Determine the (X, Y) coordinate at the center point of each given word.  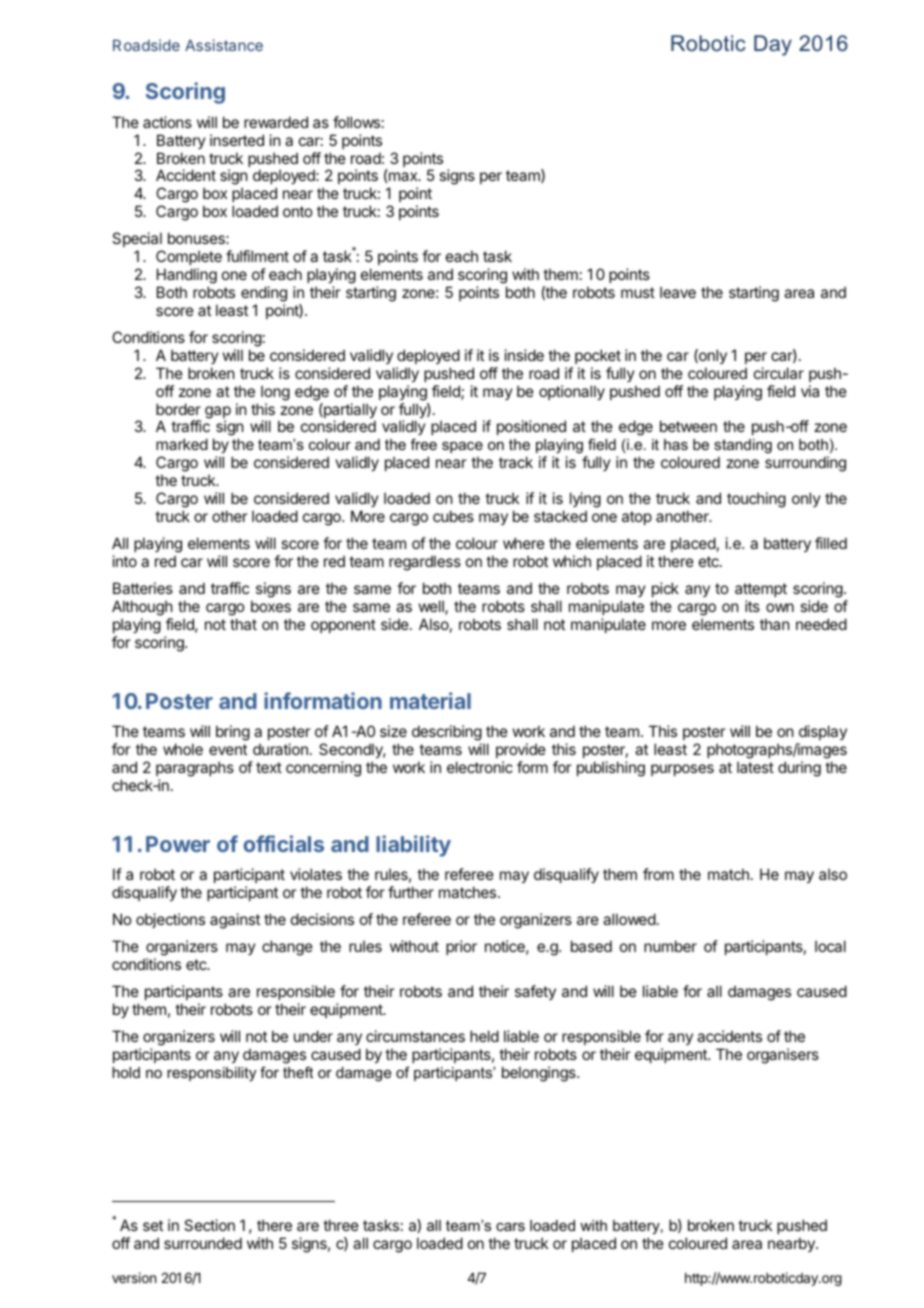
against (235, 921)
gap (218, 413)
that (243, 624)
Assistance (224, 45)
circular (779, 373)
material (430, 700)
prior (461, 947)
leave (678, 292)
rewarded (276, 122)
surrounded (203, 1243)
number (670, 946)
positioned (531, 427)
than (774, 624)
